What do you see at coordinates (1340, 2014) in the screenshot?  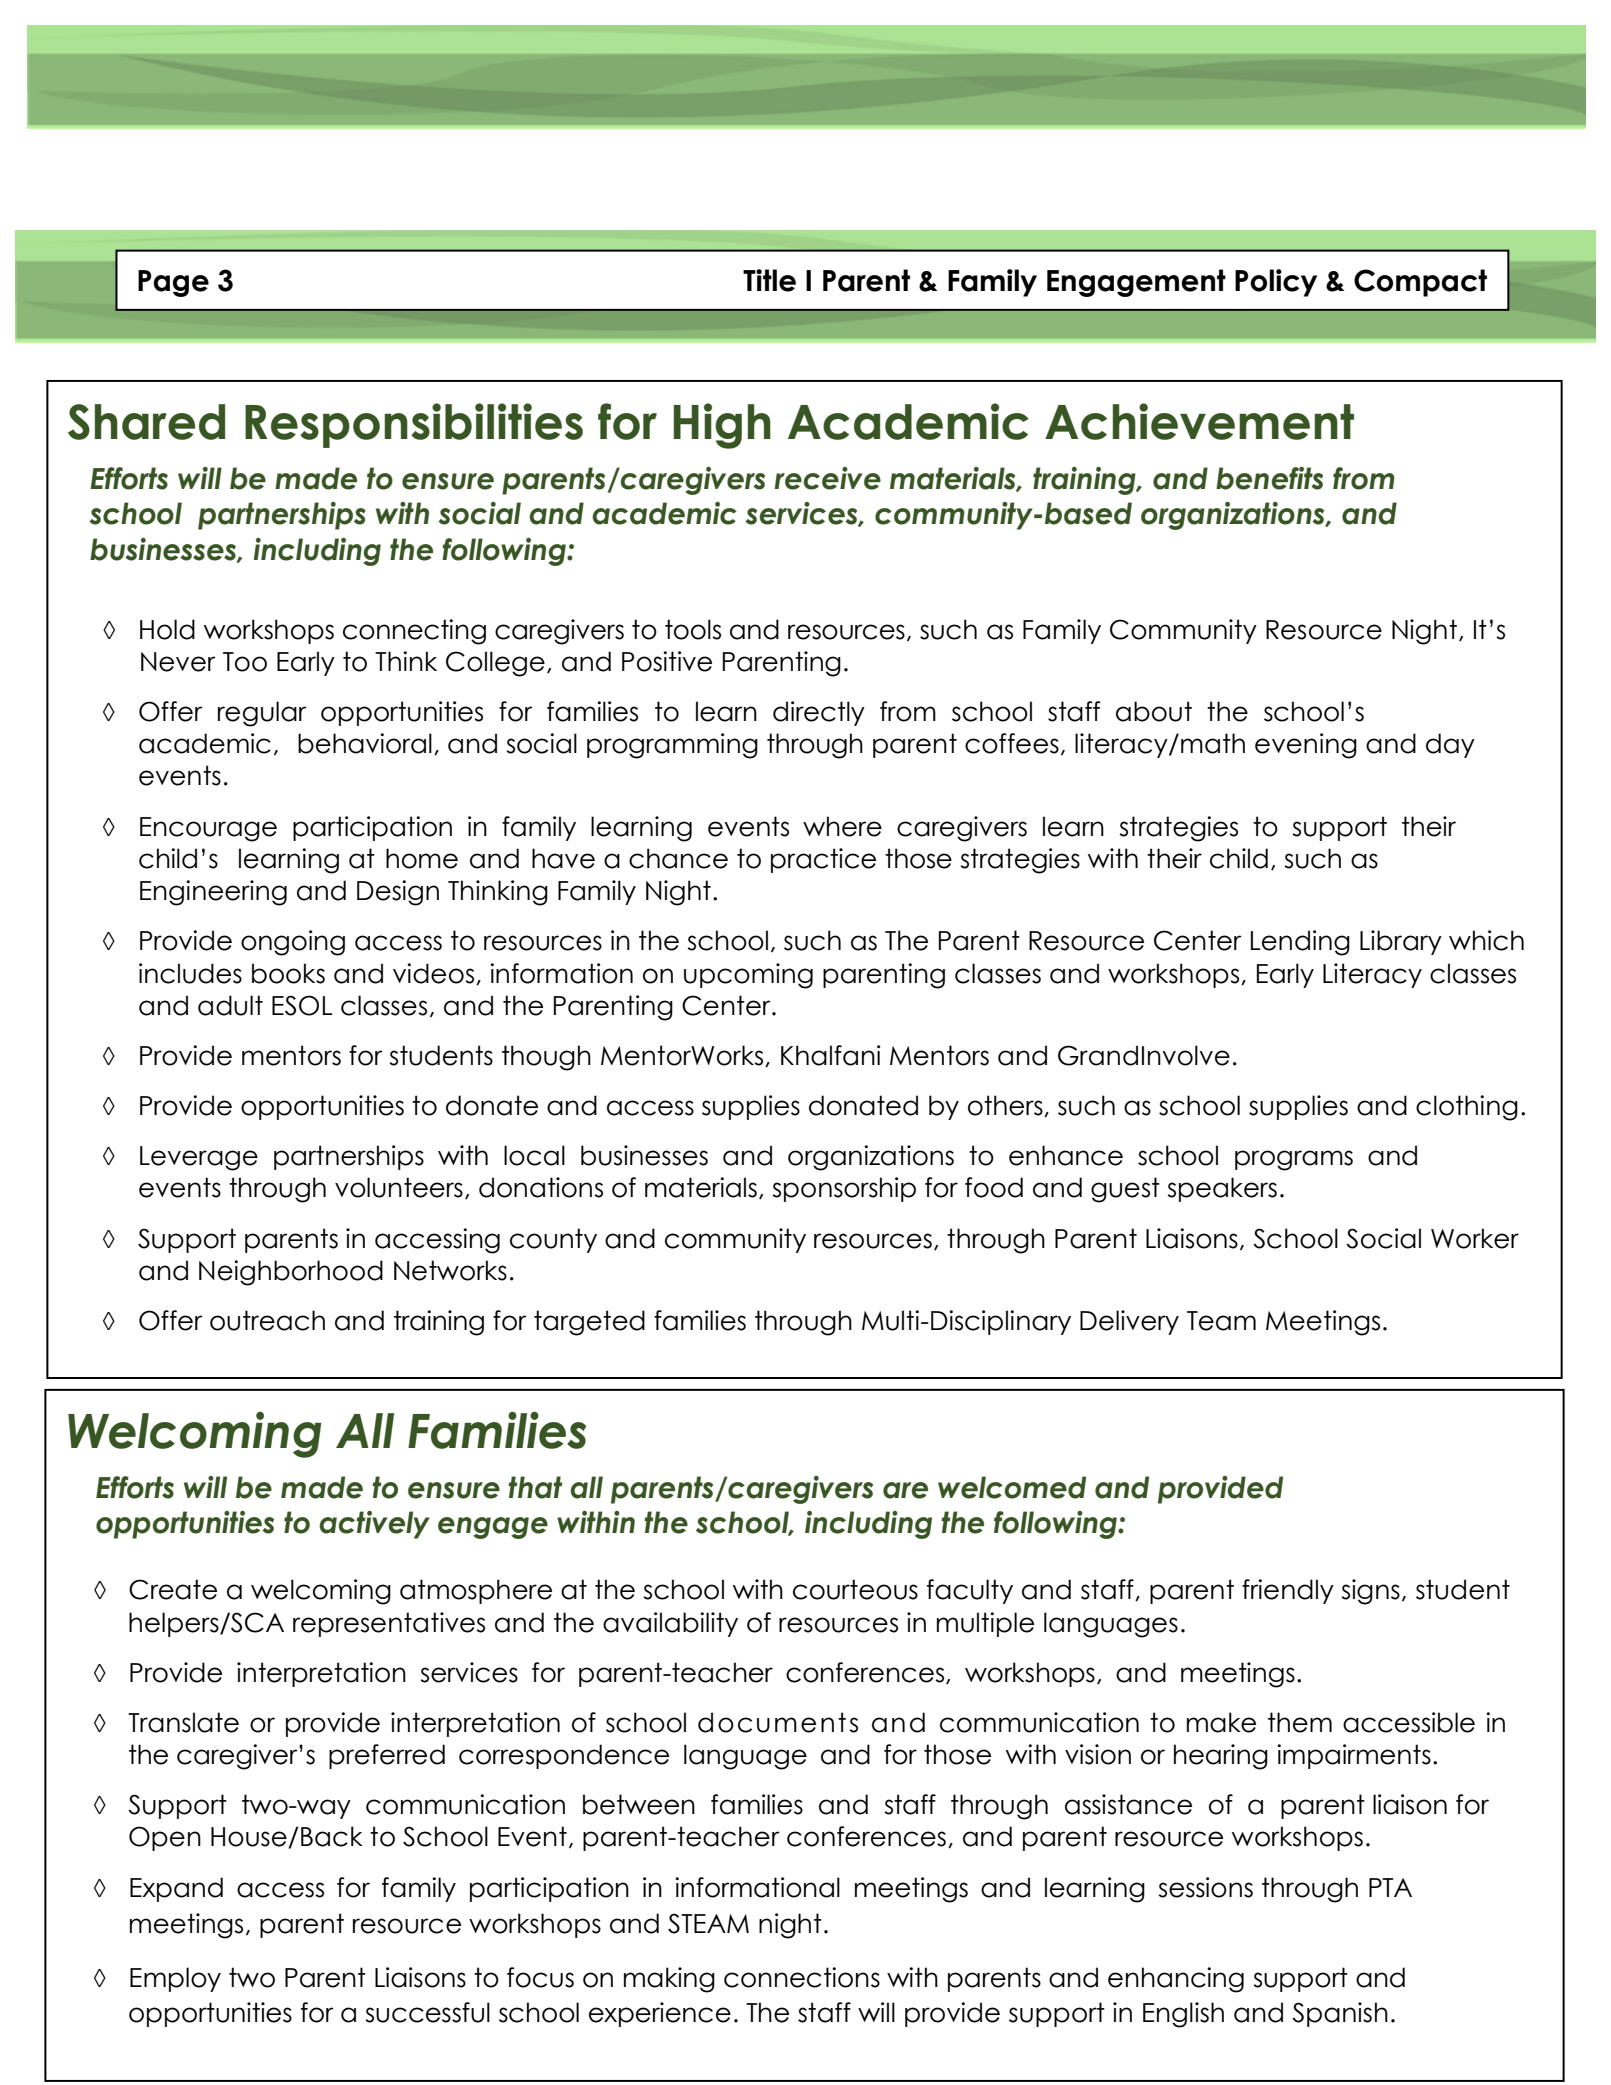 I see `Spanish` at bounding box center [1340, 2014].
